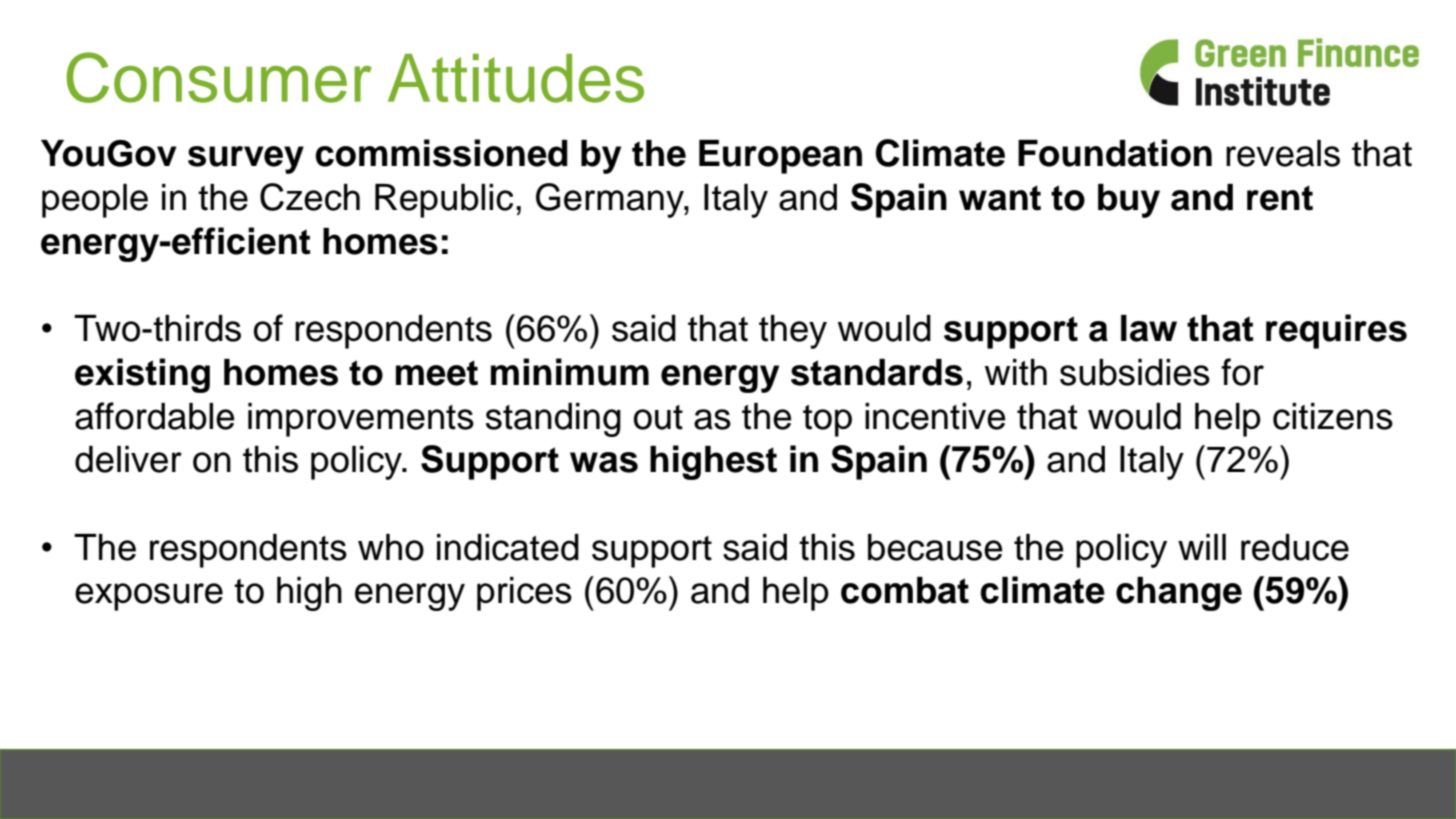 The width and height of the document is (1456, 819). Describe the element at coordinates (1333, 416) in the document. I see `citizens` at that location.
